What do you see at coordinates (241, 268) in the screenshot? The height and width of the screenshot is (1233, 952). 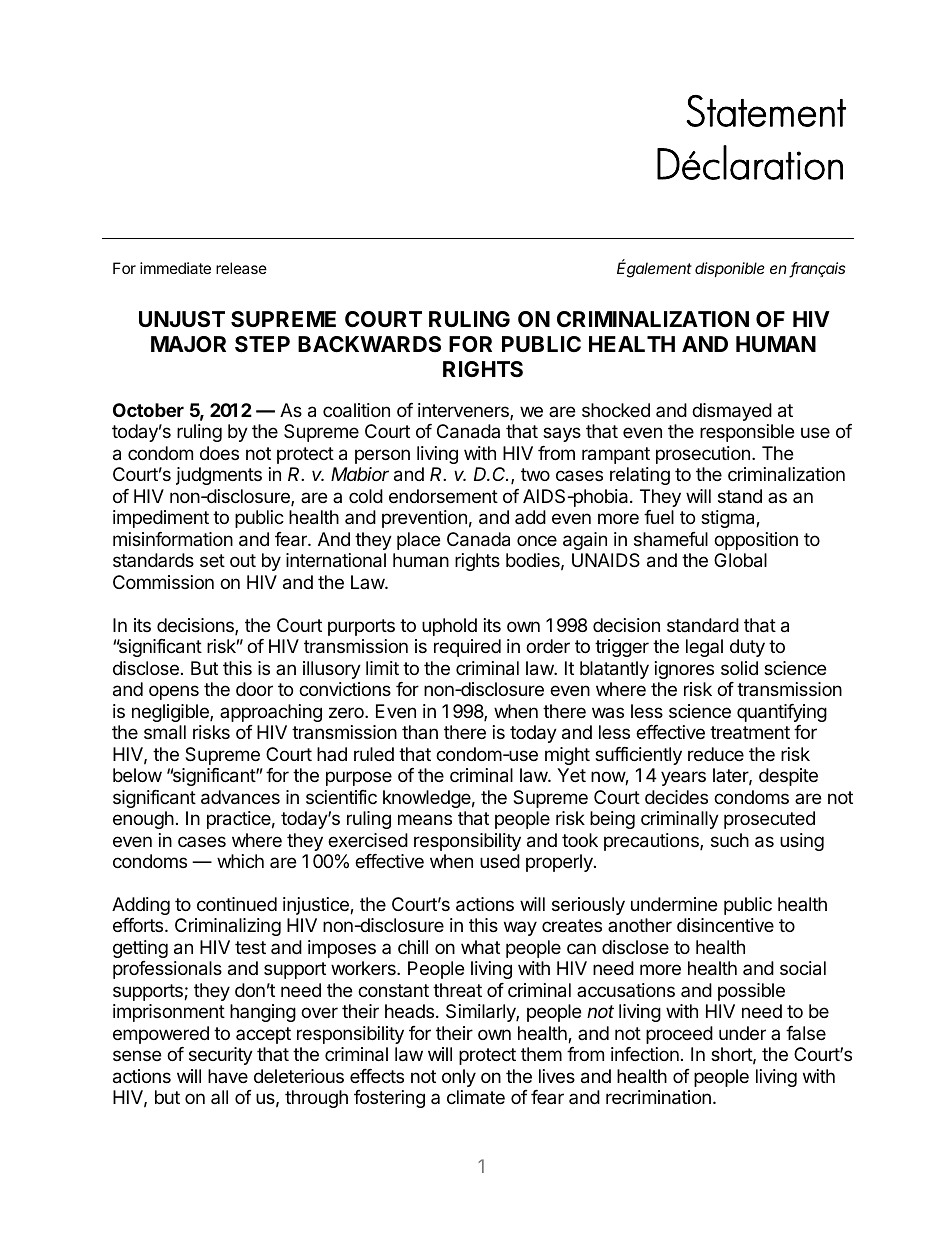 I see `release` at bounding box center [241, 268].
